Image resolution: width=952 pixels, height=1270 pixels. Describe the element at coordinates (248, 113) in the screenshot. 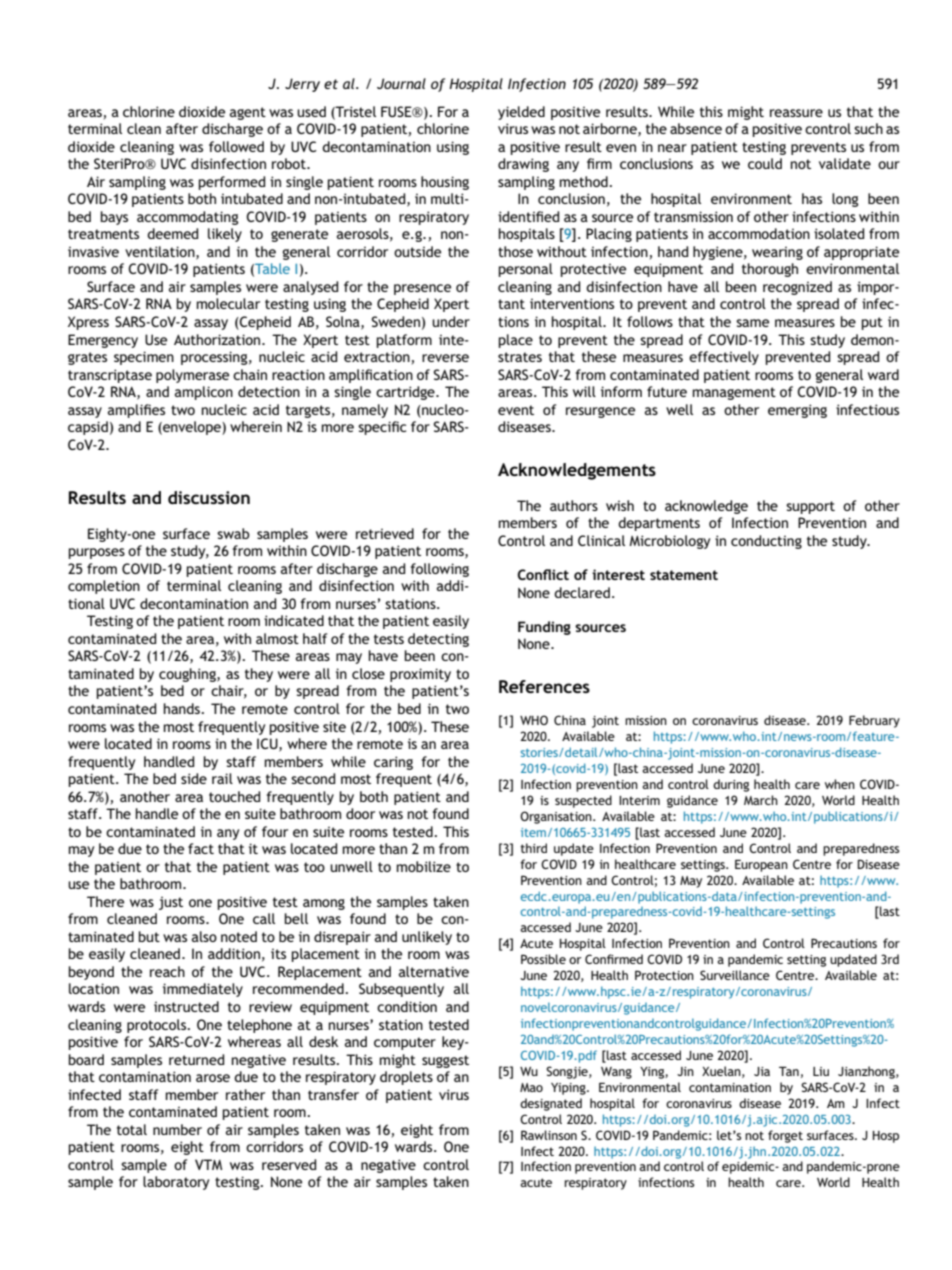

I see `agent` at that location.
